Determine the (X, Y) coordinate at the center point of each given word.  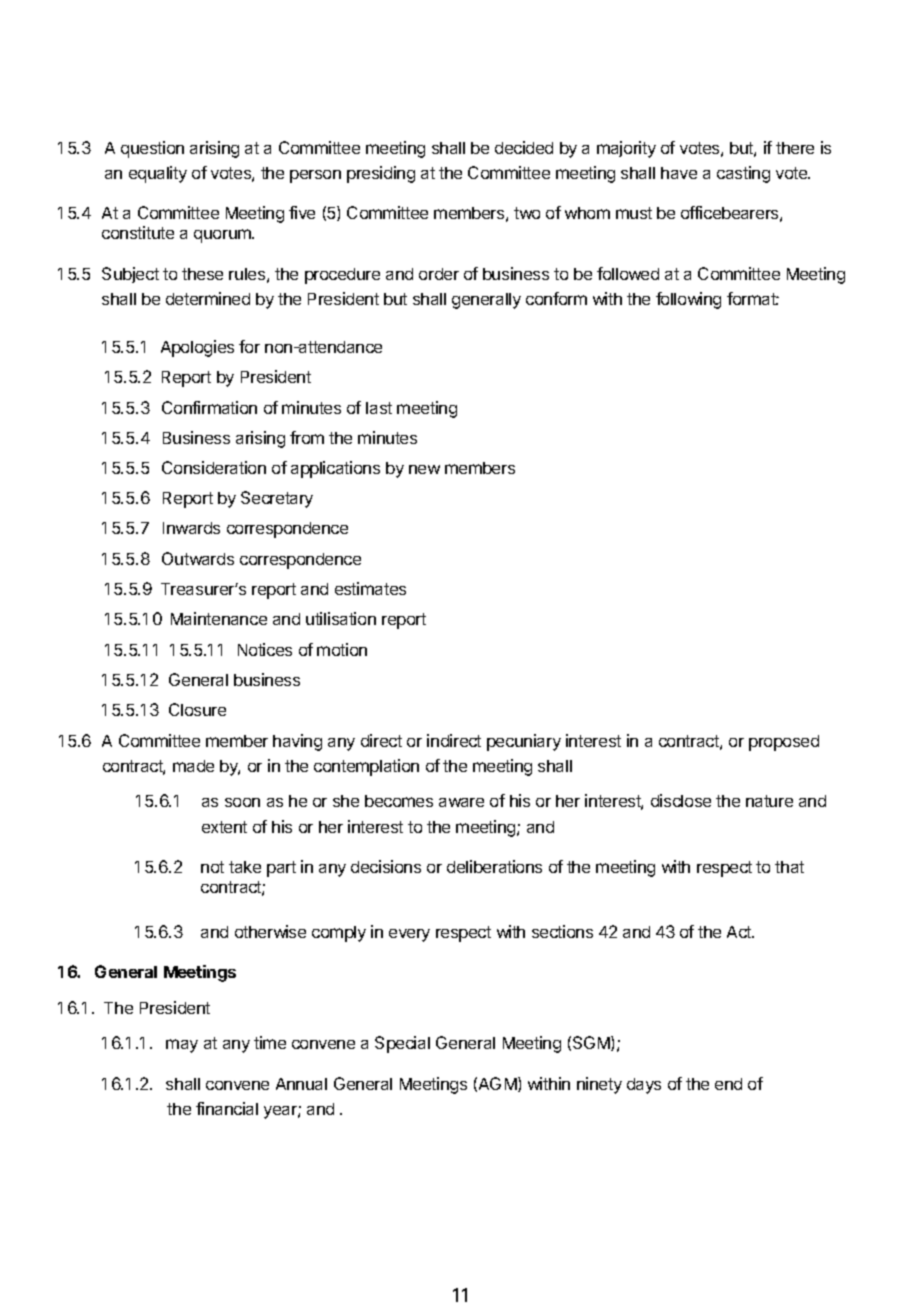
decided (524, 147)
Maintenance (219, 618)
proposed (784, 743)
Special (402, 1044)
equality (158, 174)
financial (227, 1108)
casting (743, 174)
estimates (370, 588)
